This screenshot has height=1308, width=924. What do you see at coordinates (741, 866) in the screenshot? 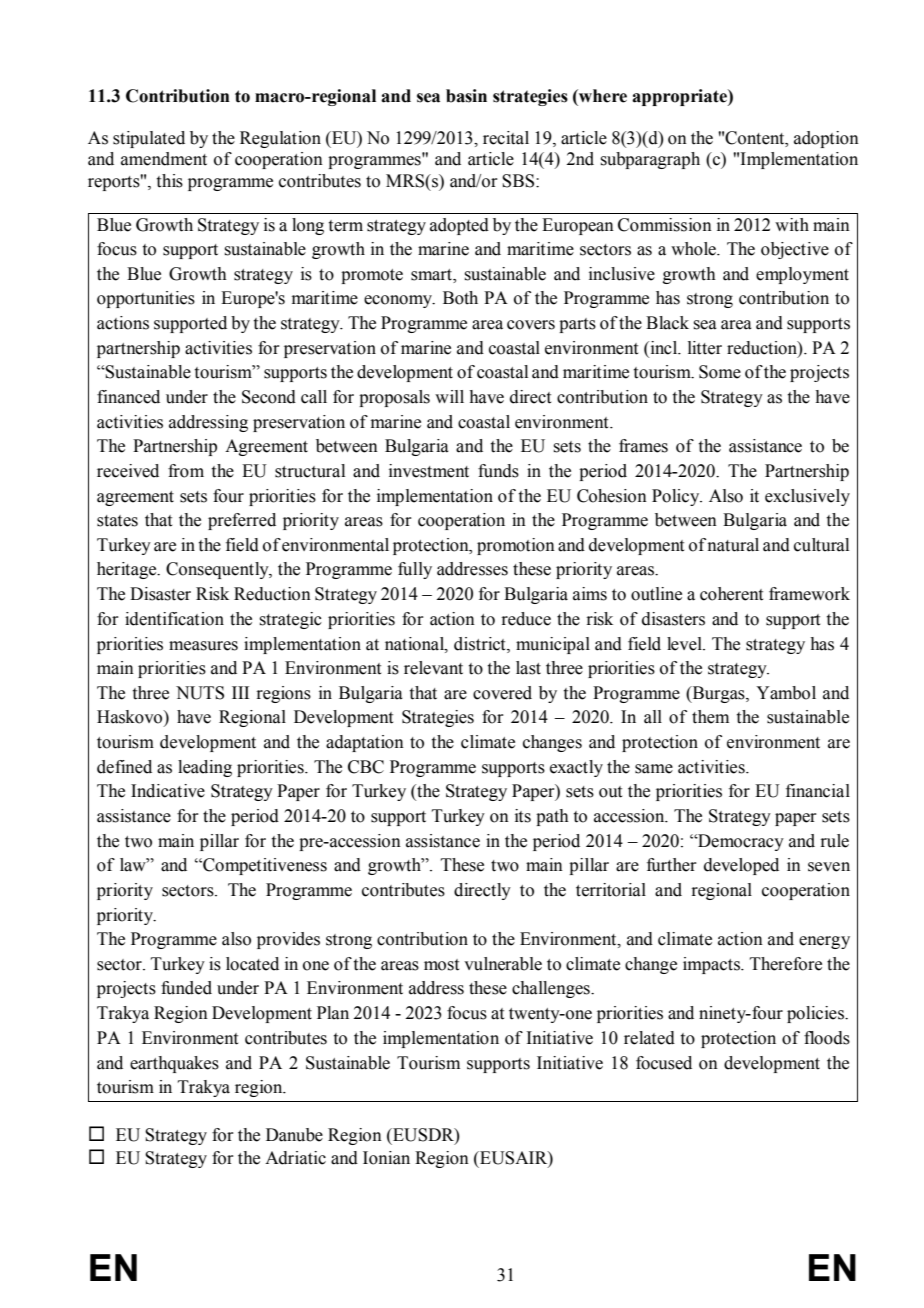
I see `developed` at bounding box center [741, 866].
